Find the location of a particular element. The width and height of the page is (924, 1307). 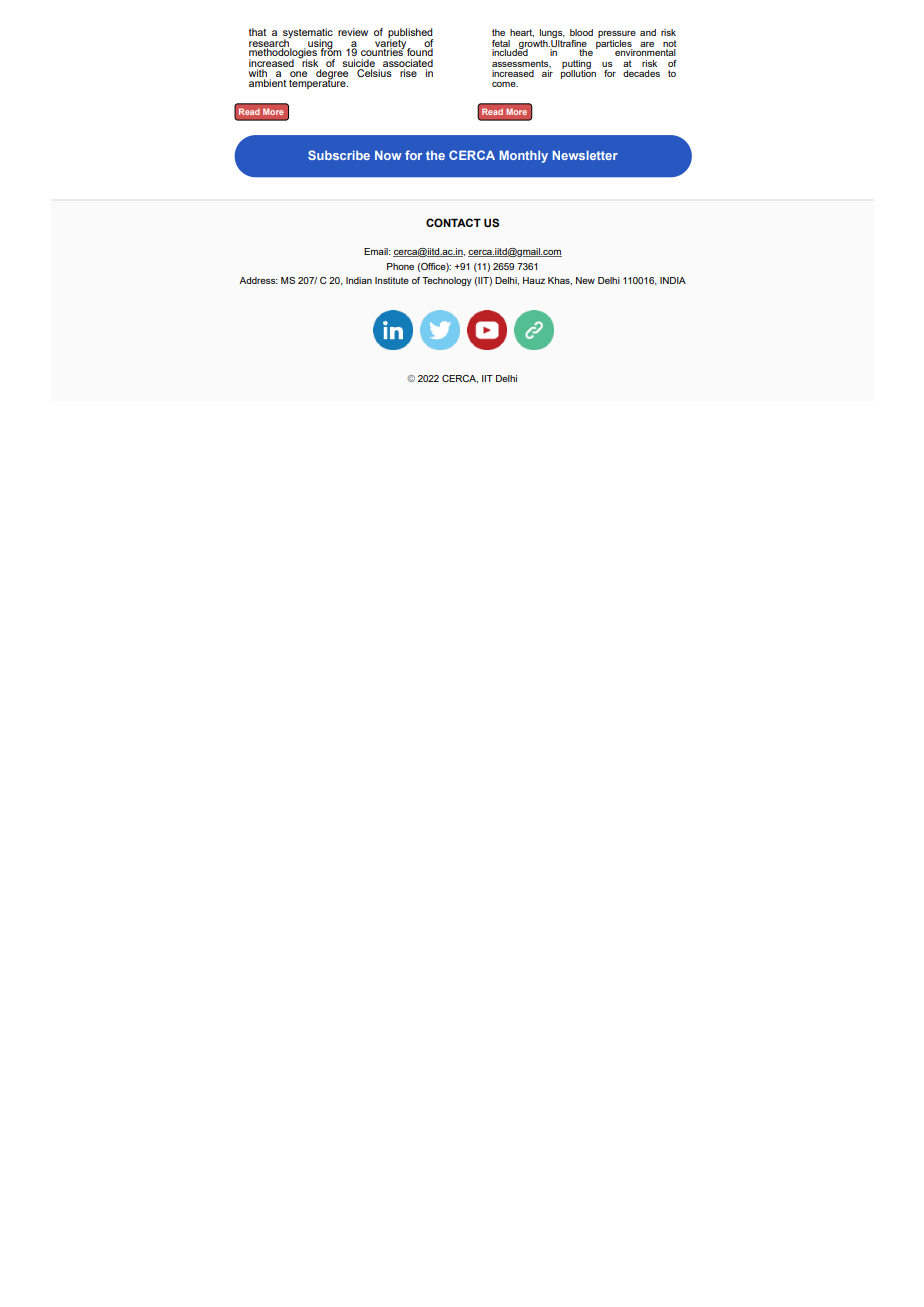

Subscribe is located at coordinates (339, 155).
